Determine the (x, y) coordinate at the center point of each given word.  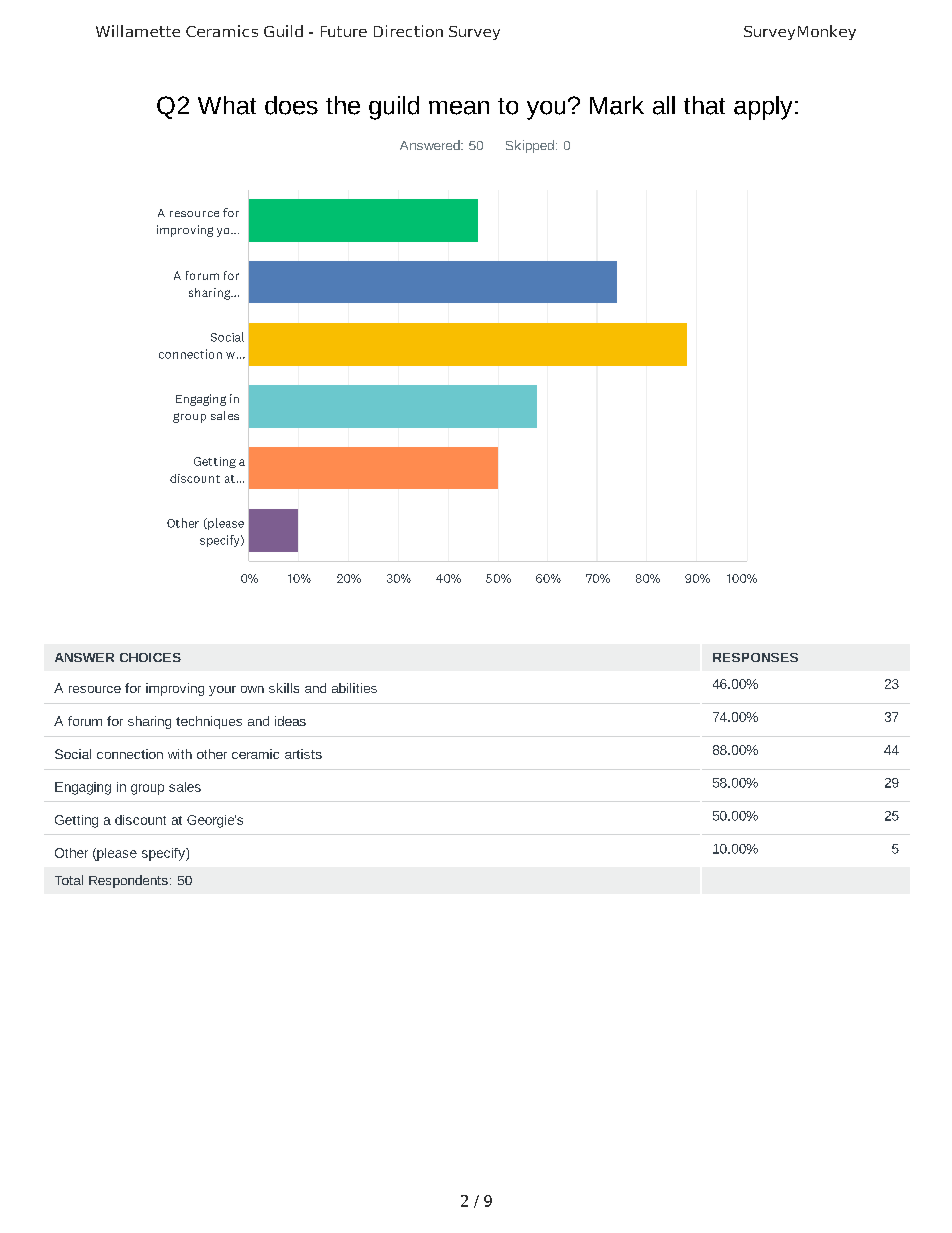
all (664, 105)
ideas (290, 721)
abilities (354, 688)
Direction (408, 31)
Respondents (128, 881)
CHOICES (150, 657)
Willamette (138, 31)
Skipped (530, 146)
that (704, 105)
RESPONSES (755, 657)
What (227, 105)
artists (303, 754)
